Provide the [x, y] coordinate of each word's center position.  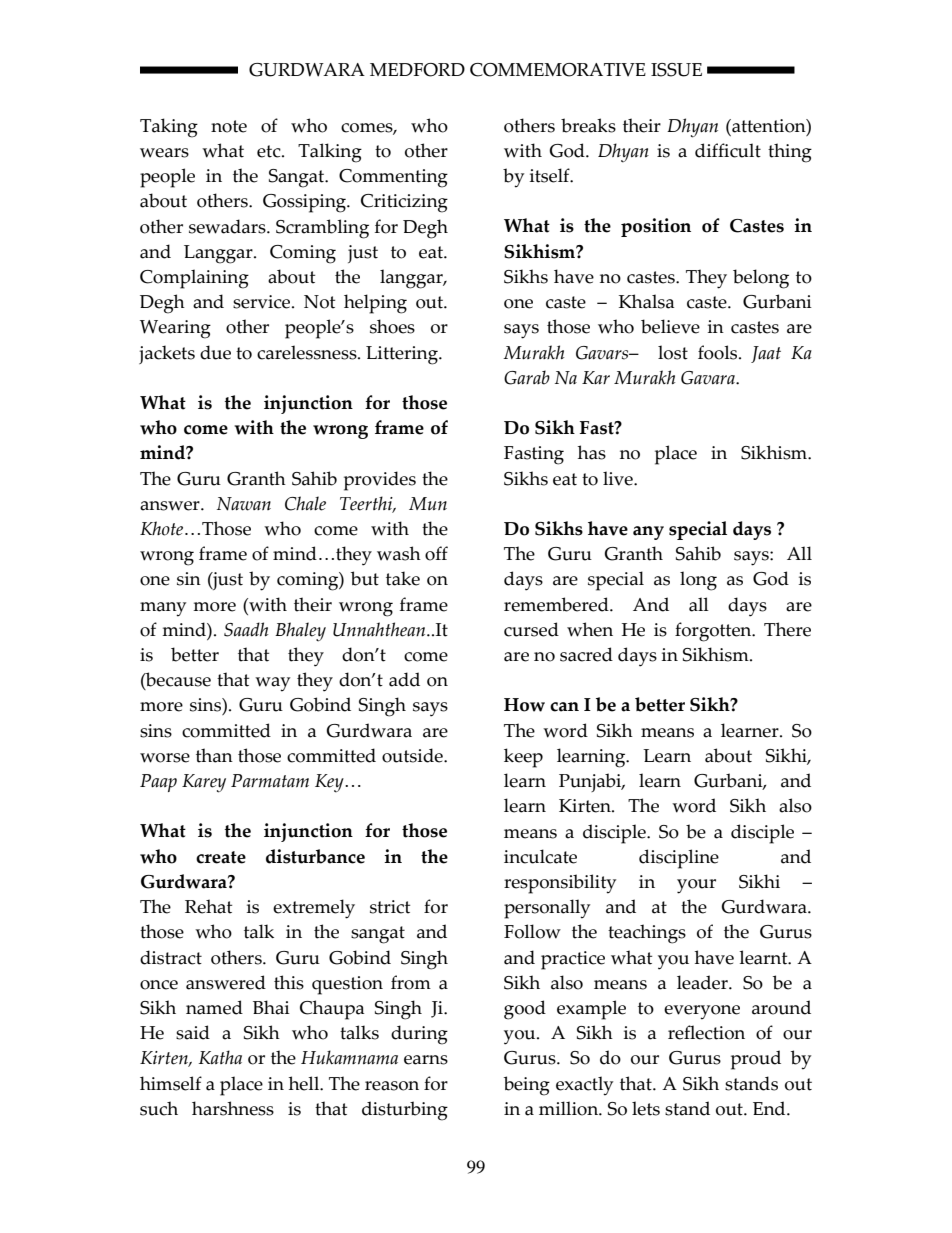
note [229, 126]
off [436, 553]
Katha [220, 1057]
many [163, 609]
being [527, 1086]
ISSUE [676, 70]
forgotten [714, 632]
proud [756, 1060]
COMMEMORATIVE [558, 70]
